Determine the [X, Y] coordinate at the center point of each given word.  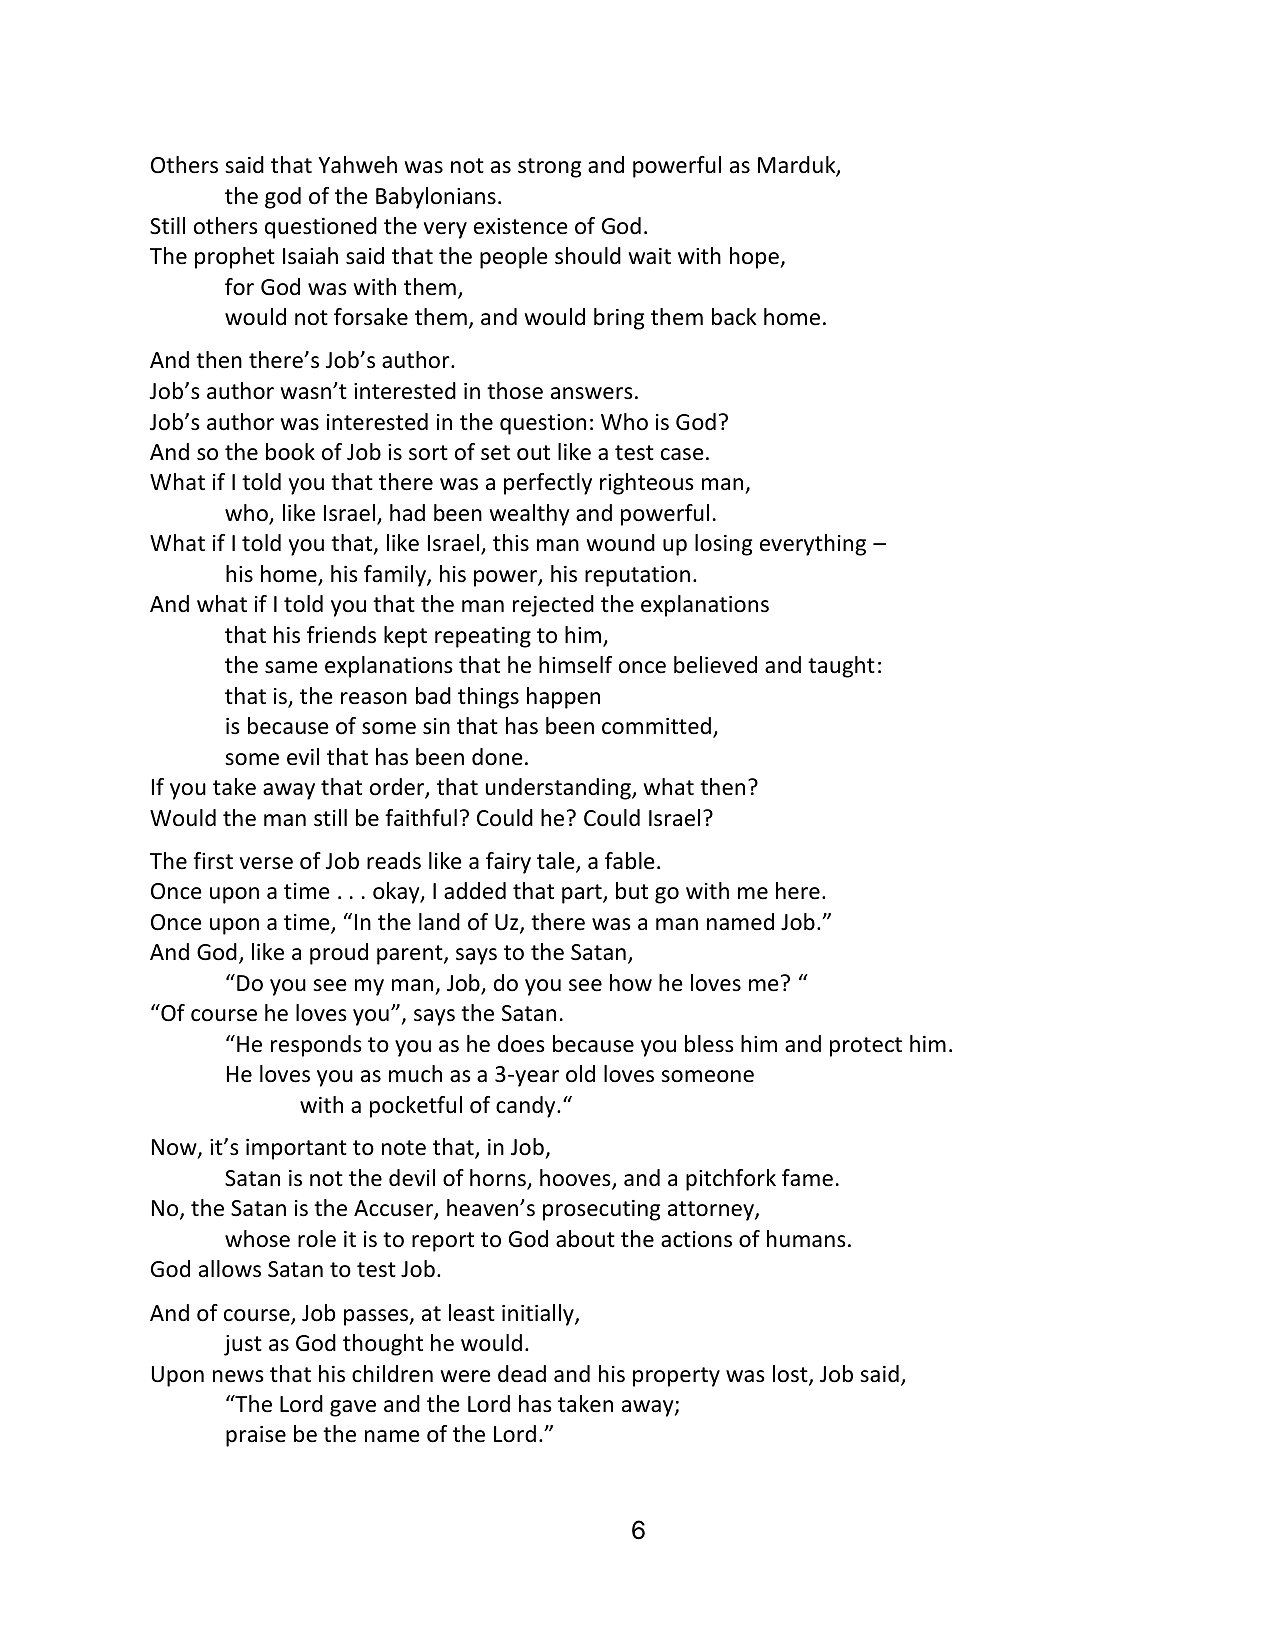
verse [266, 863]
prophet [235, 258]
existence [521, 226]
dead [522, 1374]
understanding [559, 789]
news [238, 1376]
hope [755, 258]
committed [656, 726]
